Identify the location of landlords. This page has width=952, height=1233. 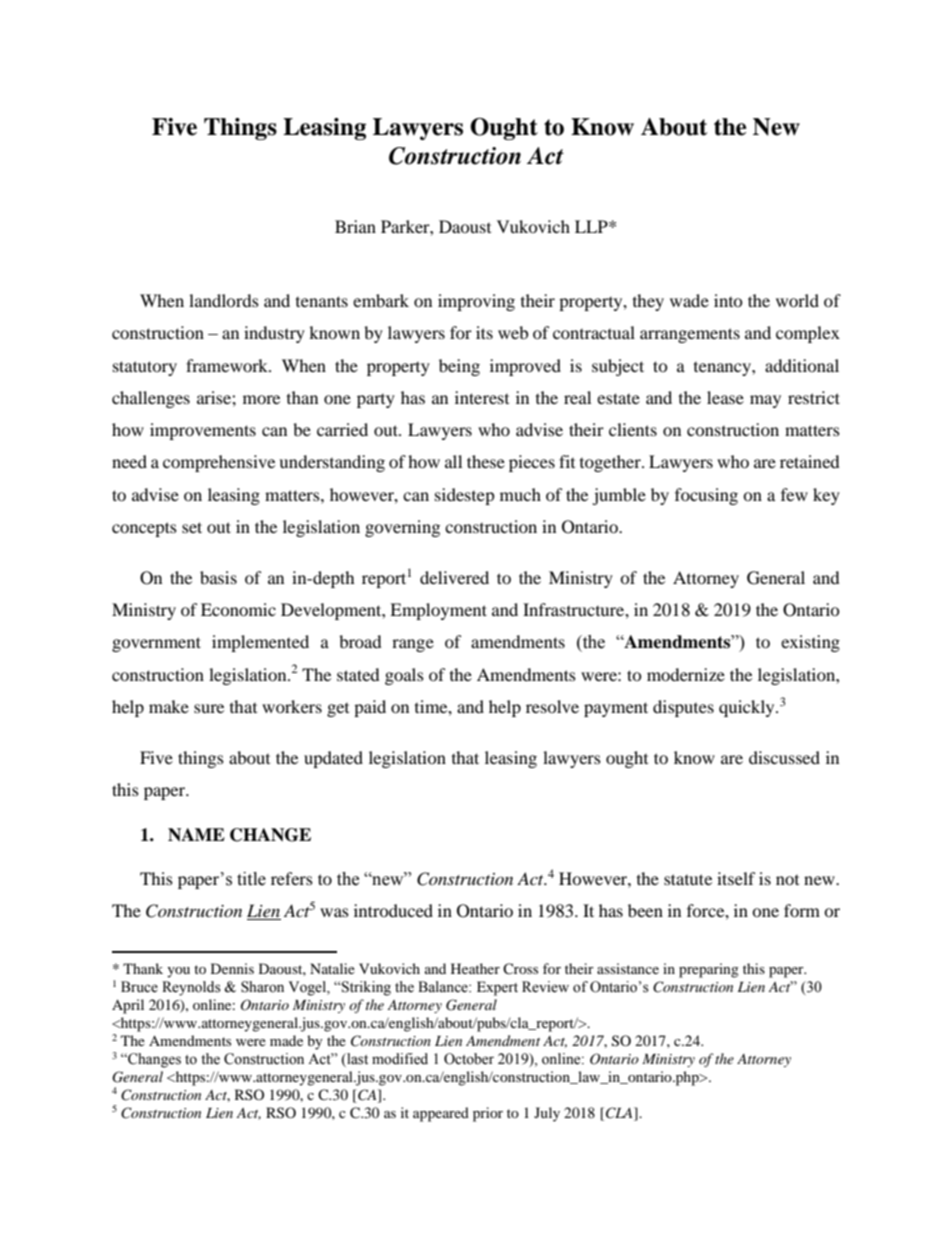
(224, 300).
